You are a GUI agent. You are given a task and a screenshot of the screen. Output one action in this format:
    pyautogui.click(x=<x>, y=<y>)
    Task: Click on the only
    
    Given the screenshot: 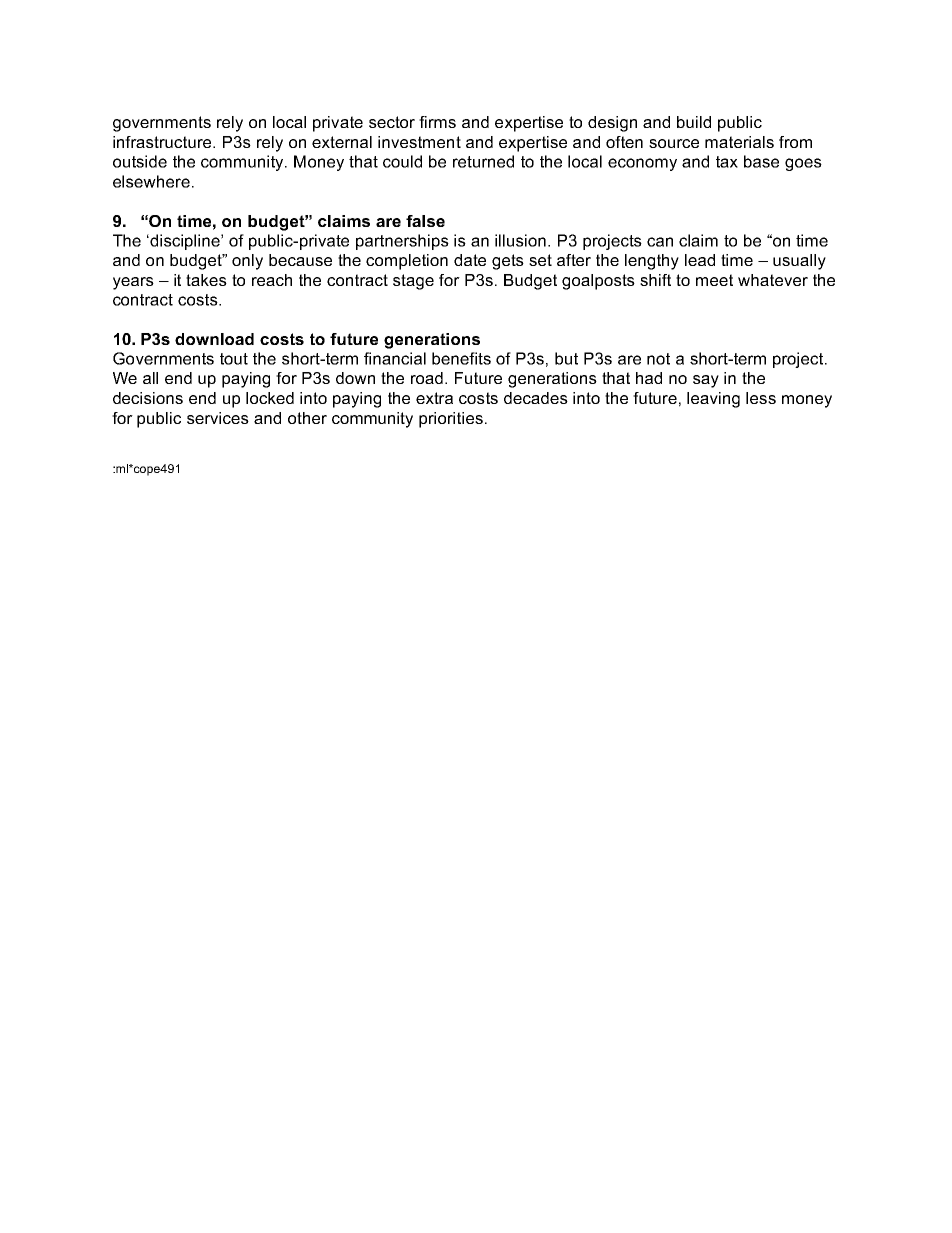 What is the action you would take?
    pyautogui.click(x=247, y=262)
